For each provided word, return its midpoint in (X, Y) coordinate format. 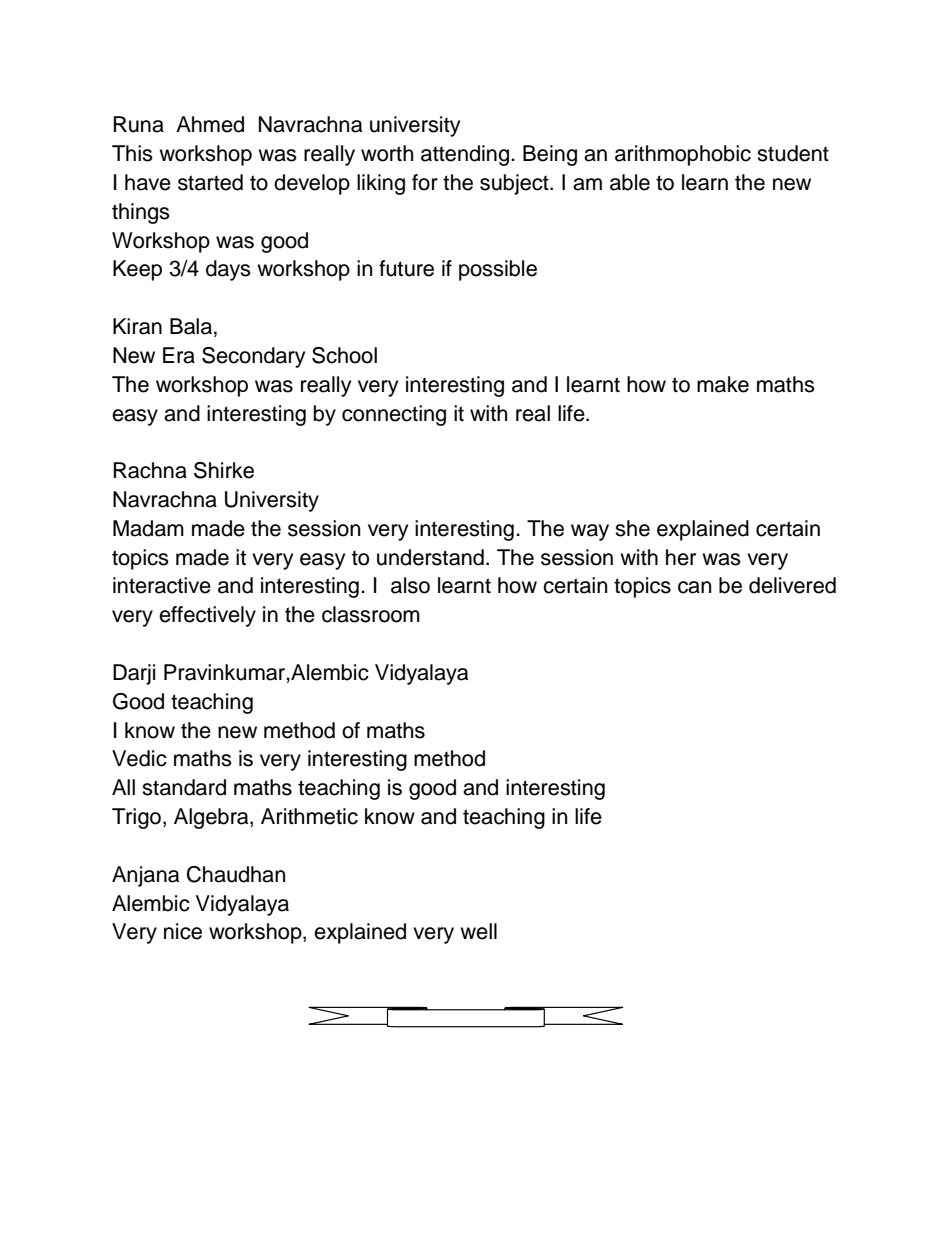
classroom (371, 614)
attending (465, 155)
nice (183, 931)
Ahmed (210, 124)
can (694, 587)
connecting (394, 415)
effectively (207, 616)
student (793, 153)
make (723, 384)
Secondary (253, 357)
